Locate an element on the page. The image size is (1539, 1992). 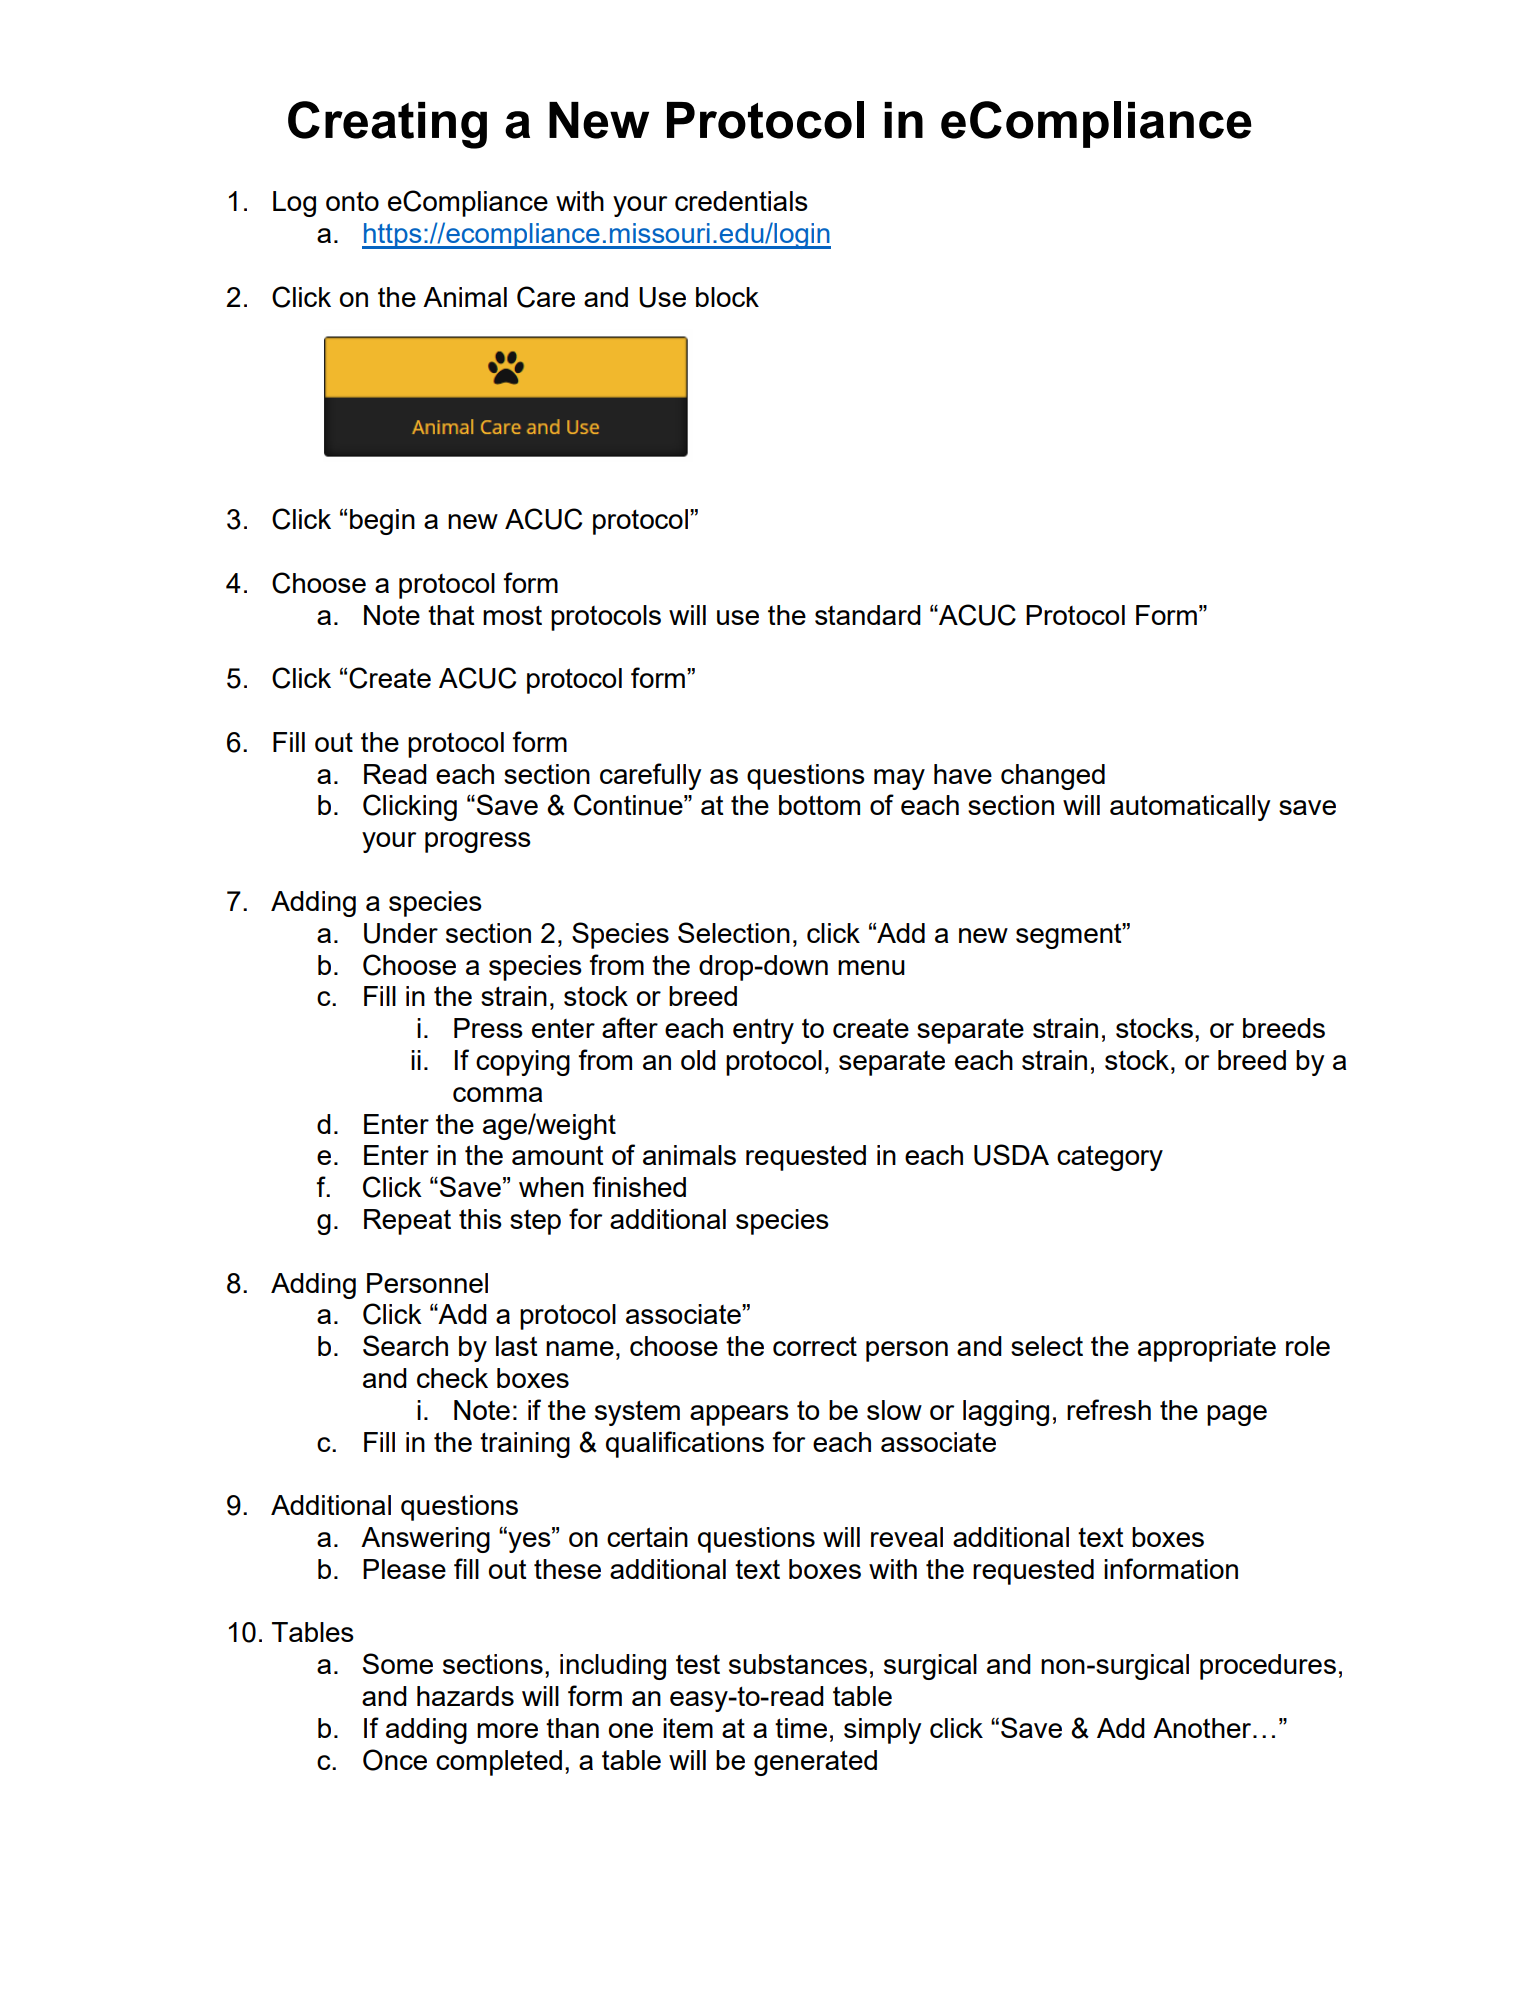
this is located at coordinates (480, 1219).
